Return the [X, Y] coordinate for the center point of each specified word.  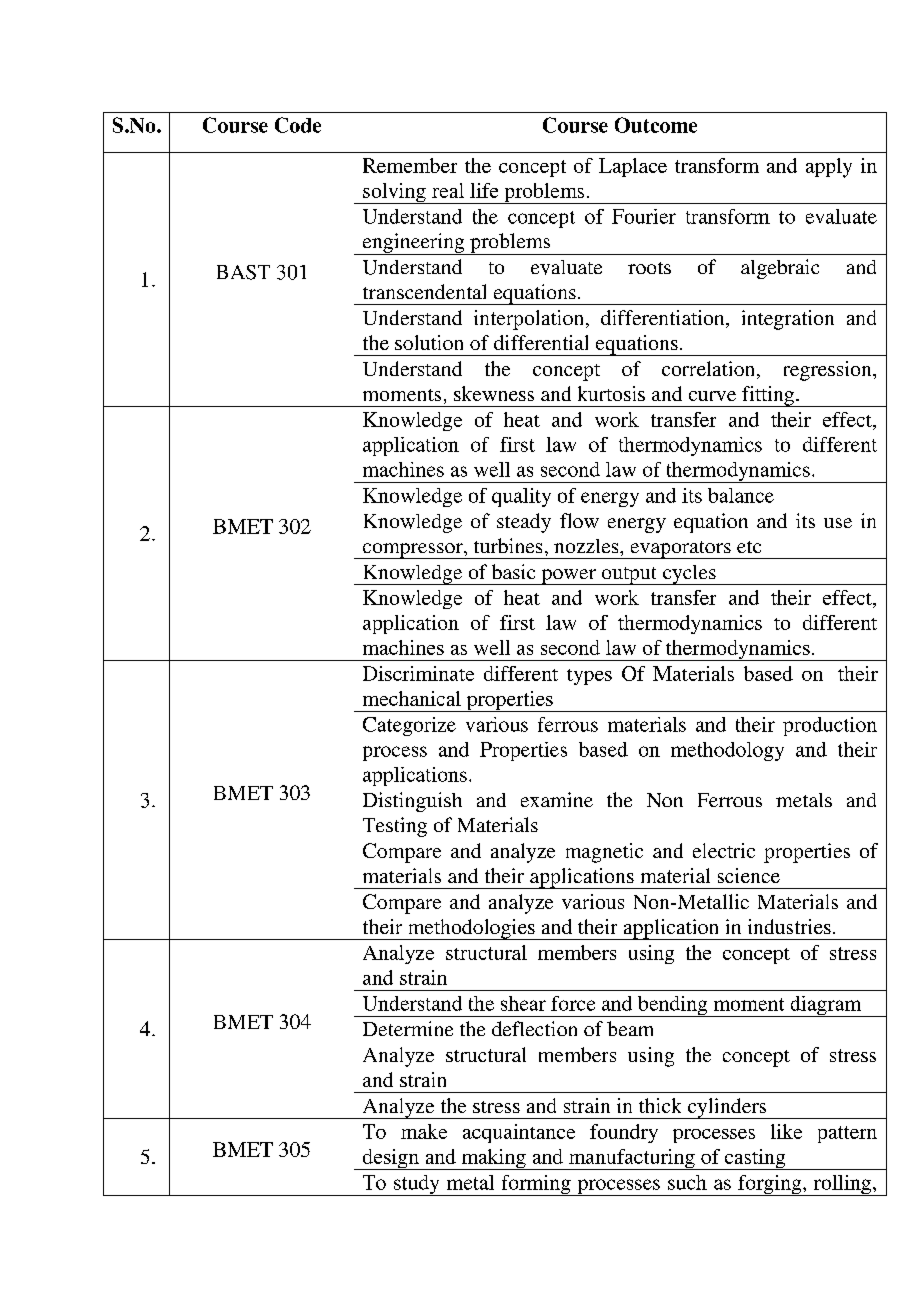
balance [741, 495]
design [390, 1159]
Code [298, 125]
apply [829, 168]
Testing [395, 827]
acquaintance [519, 1133]
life [484, 190]
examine [557, 799]
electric [724, 850]
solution [429, 342]
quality [521, 497]
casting [755, 1159]
